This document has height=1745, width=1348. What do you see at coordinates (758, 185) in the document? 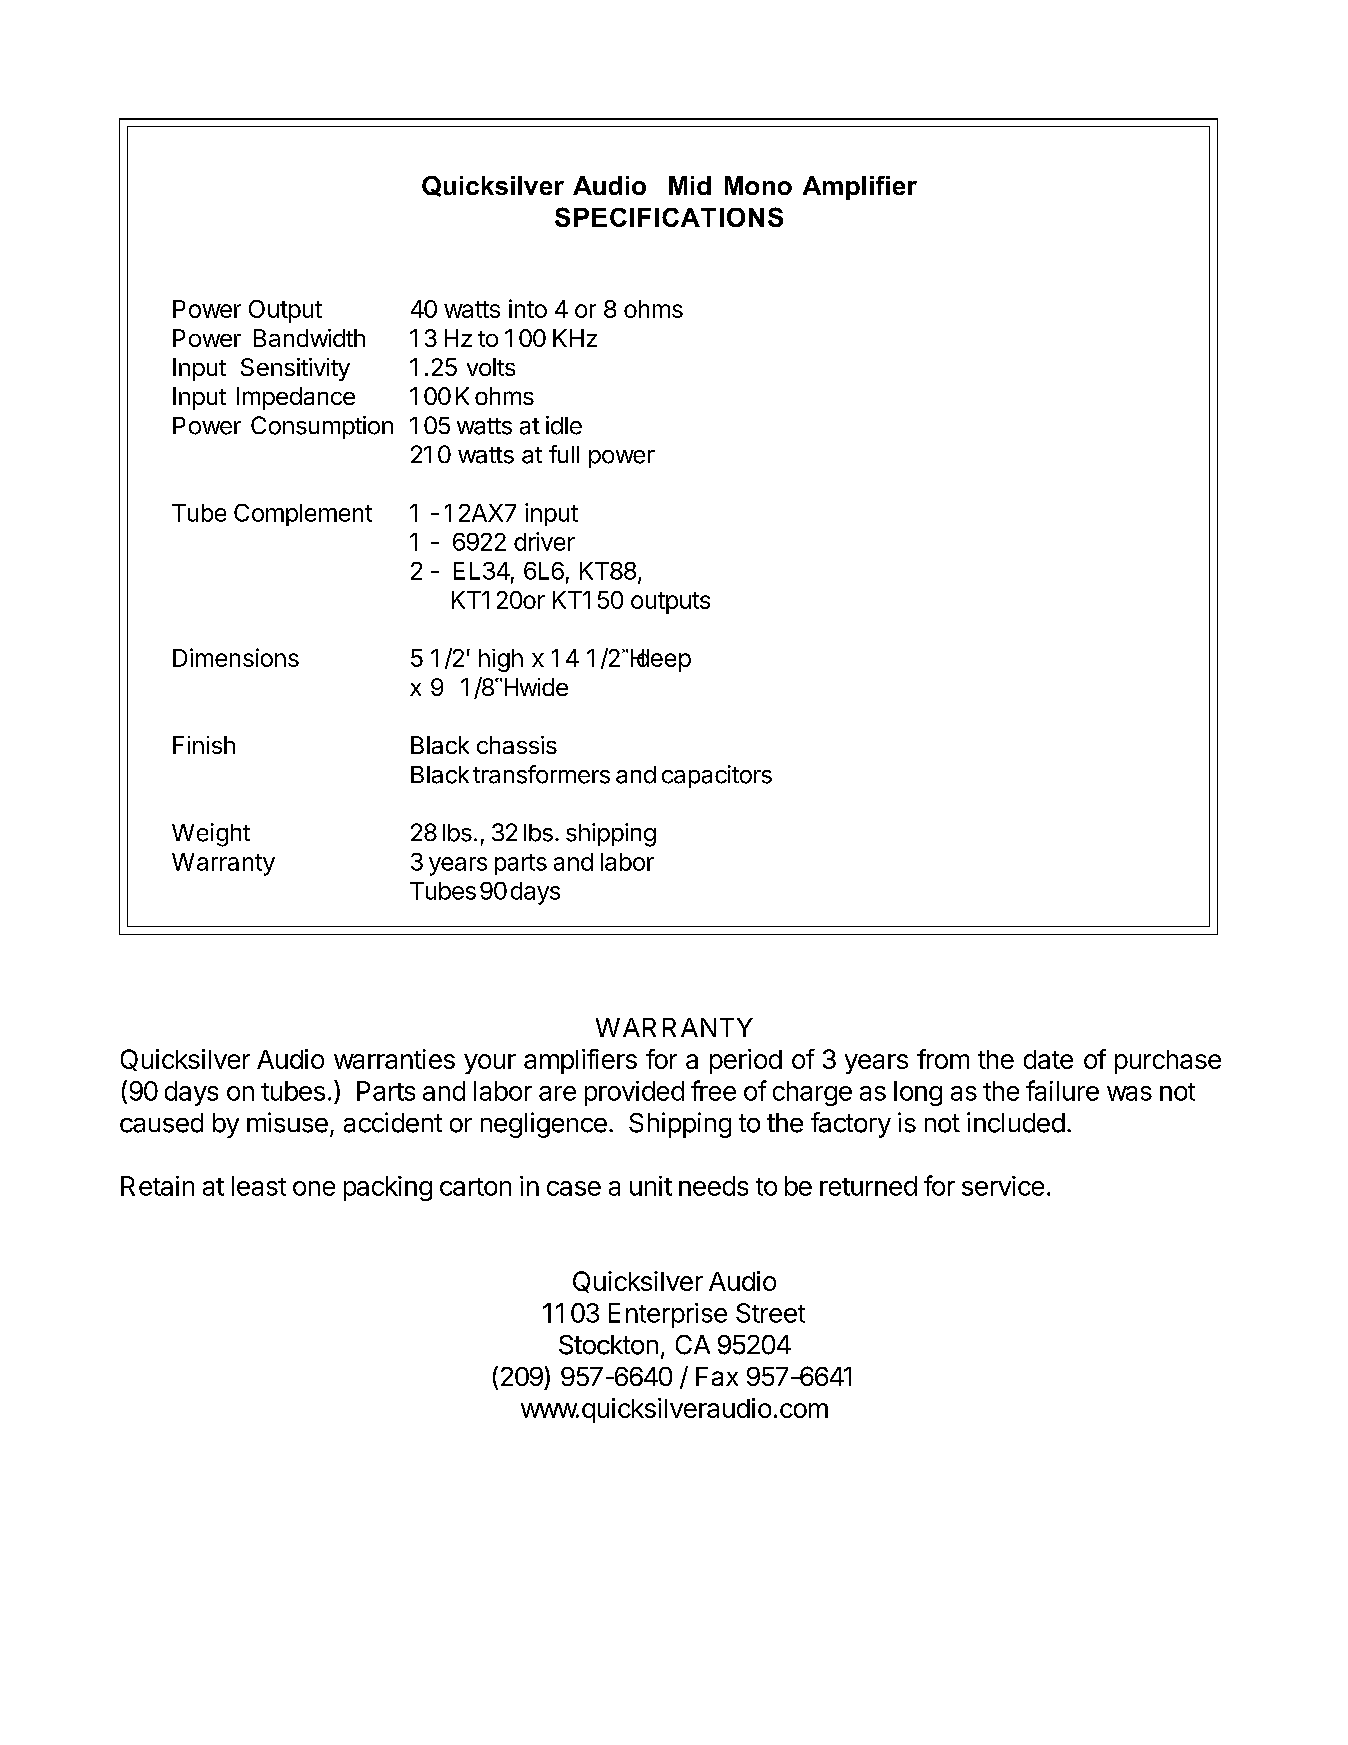
I see `Mono` at bounding box center [758, 185].
